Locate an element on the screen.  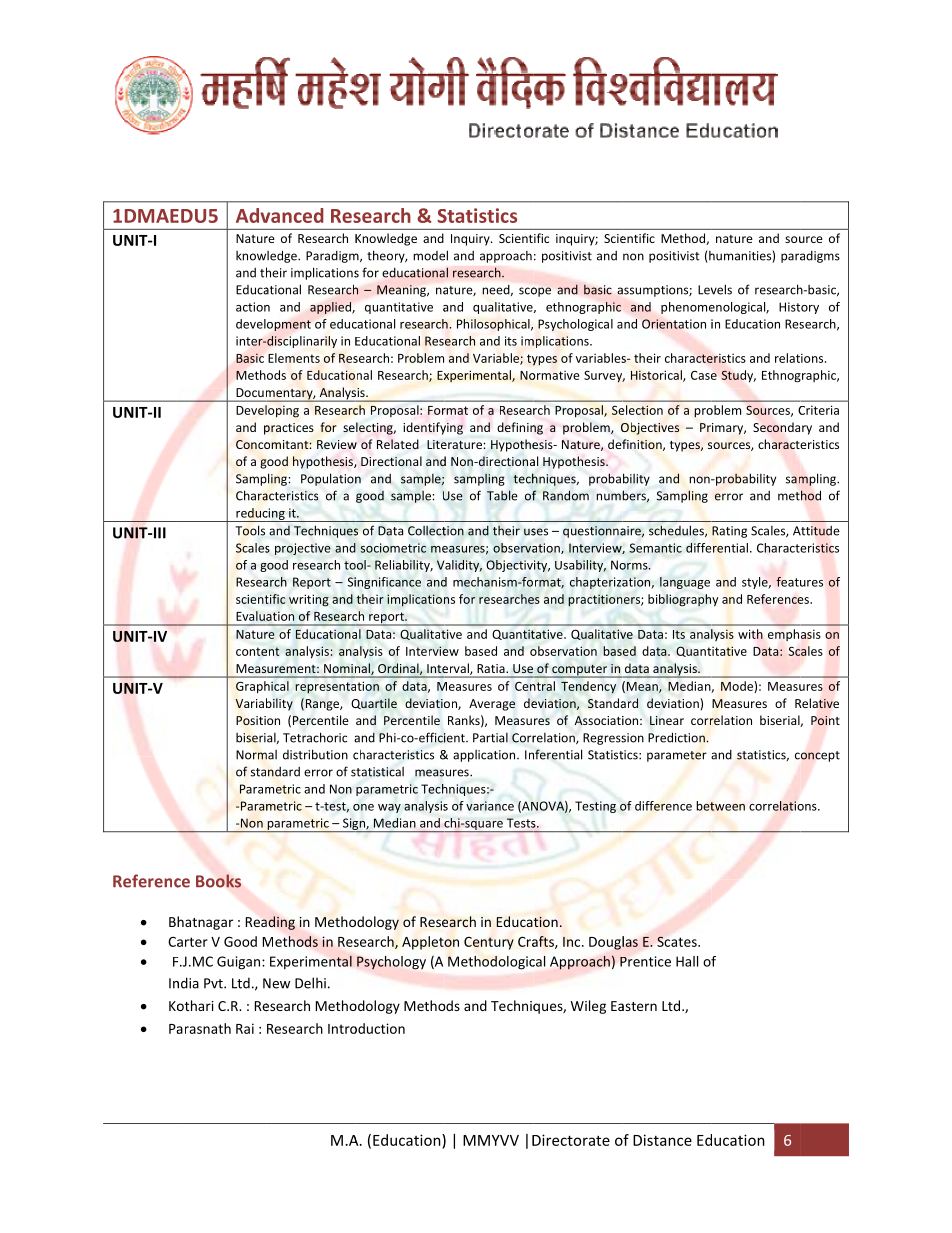
with is located at coordinates (750, 634).
